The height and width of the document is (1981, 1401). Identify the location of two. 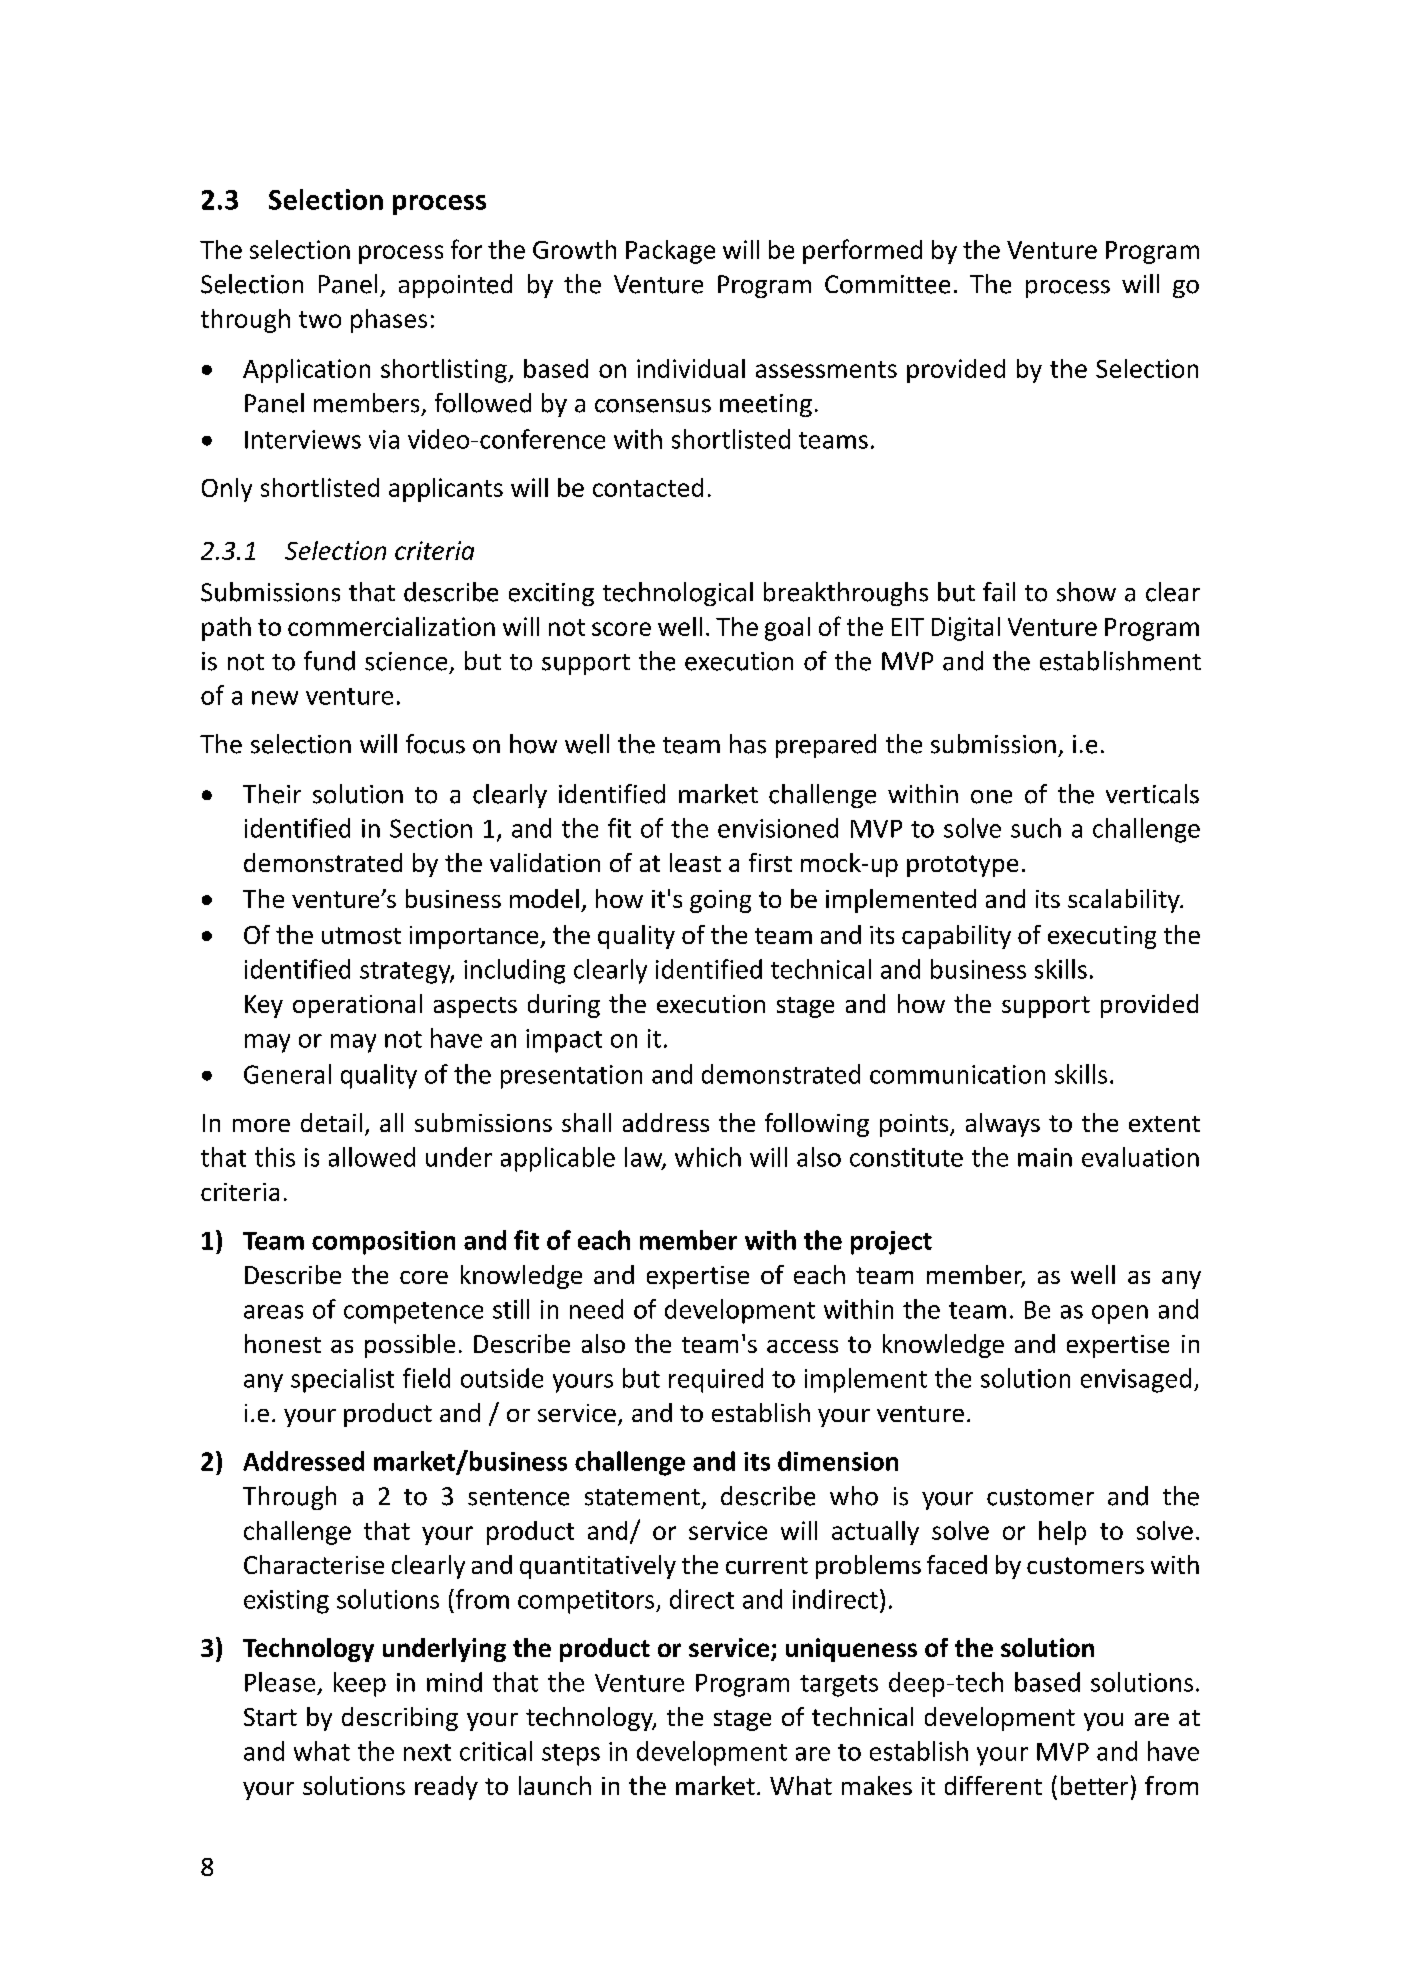
(320, 319).
